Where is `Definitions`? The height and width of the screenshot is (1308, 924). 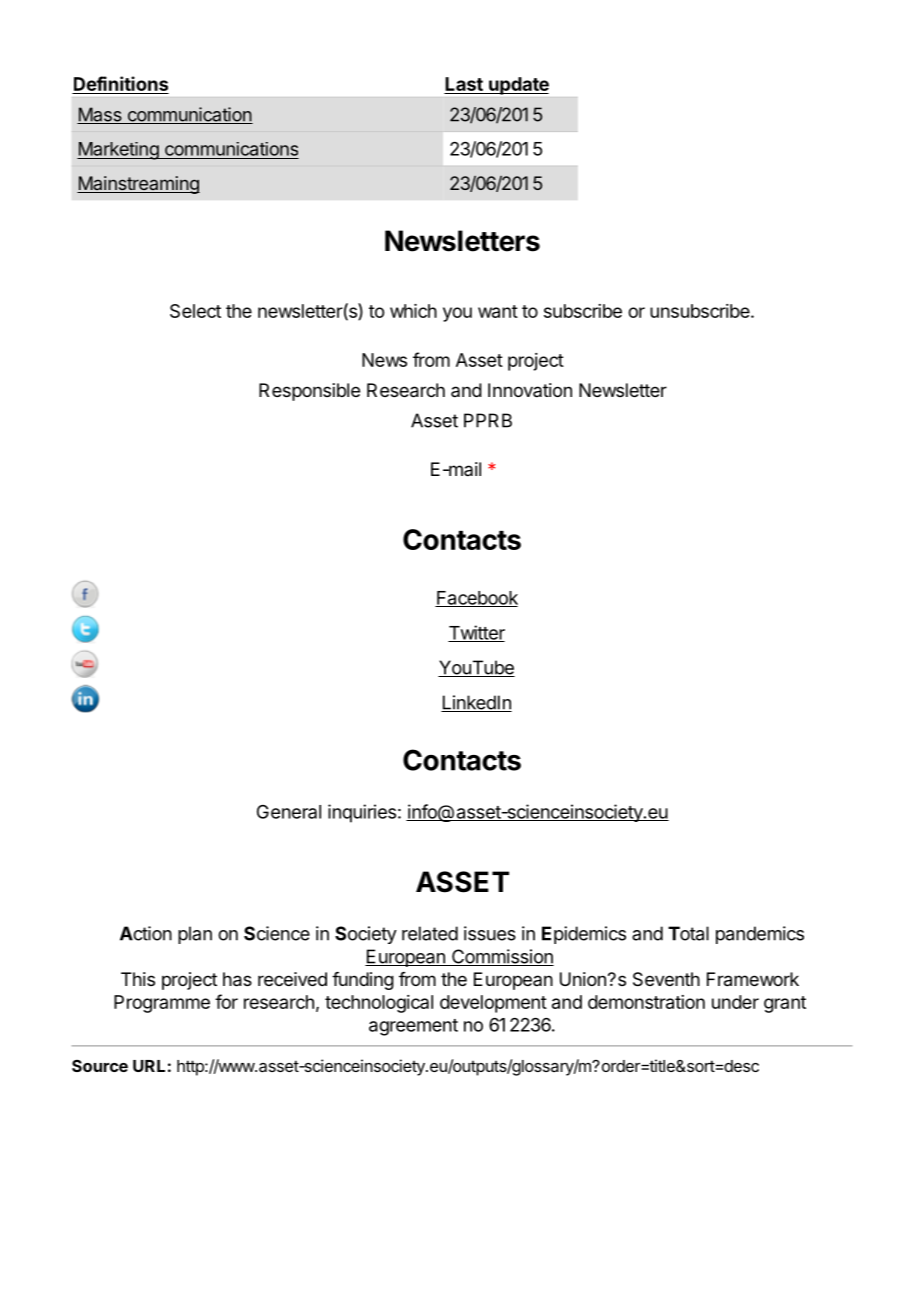 Definitions is located at coordinates (120, 85).
